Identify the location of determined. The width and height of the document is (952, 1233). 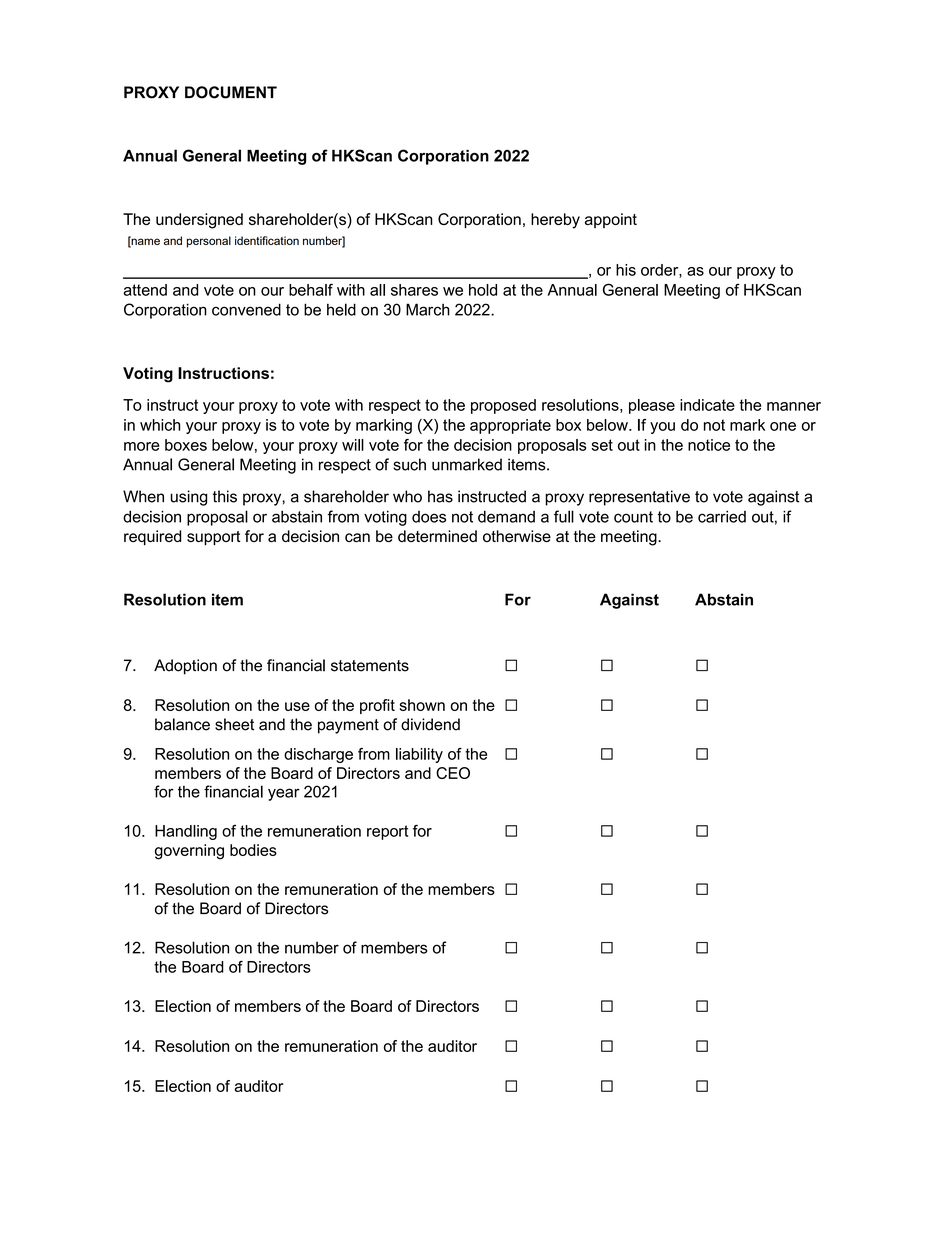
(437, 536).
